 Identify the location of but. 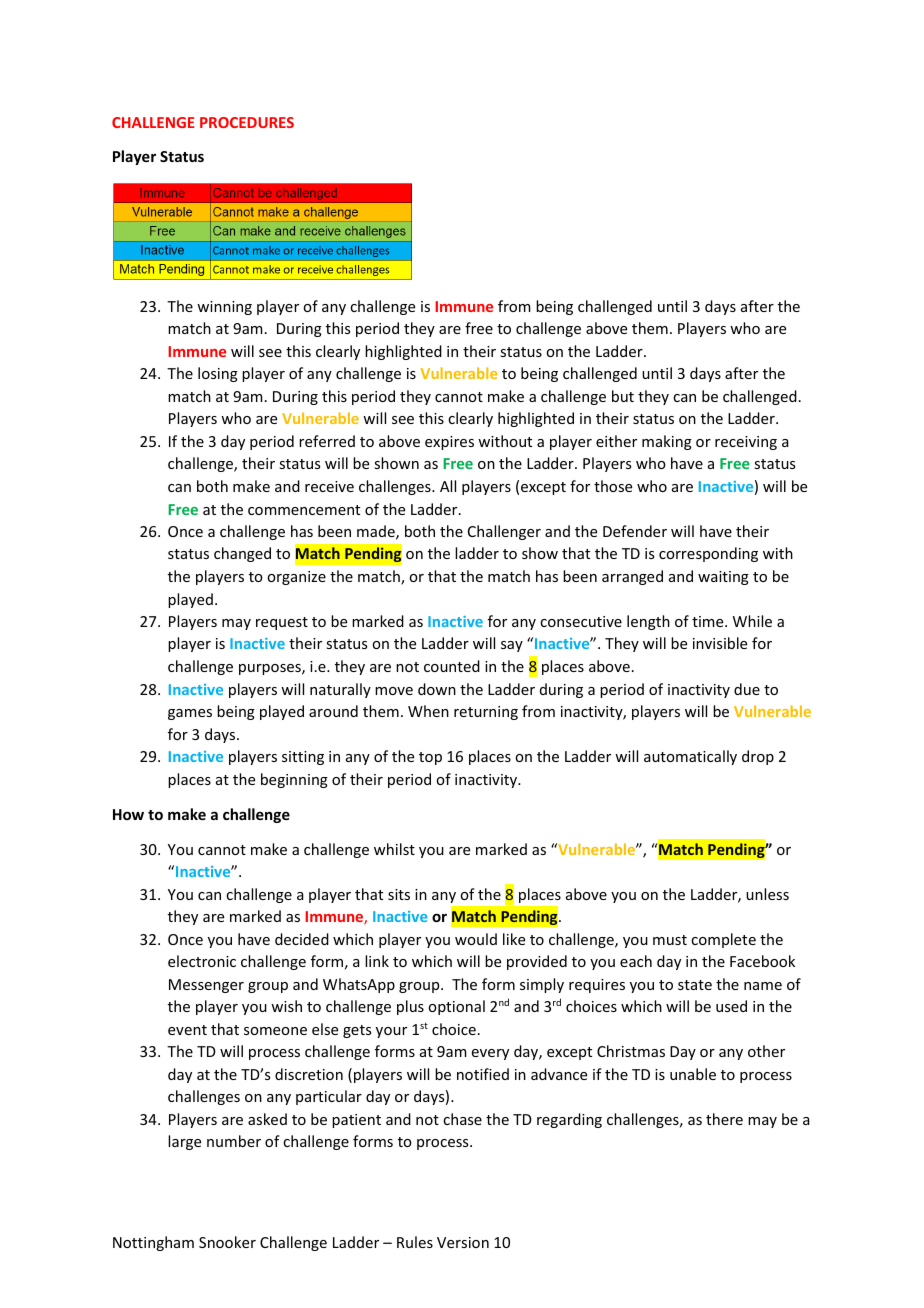
(623, 396).
